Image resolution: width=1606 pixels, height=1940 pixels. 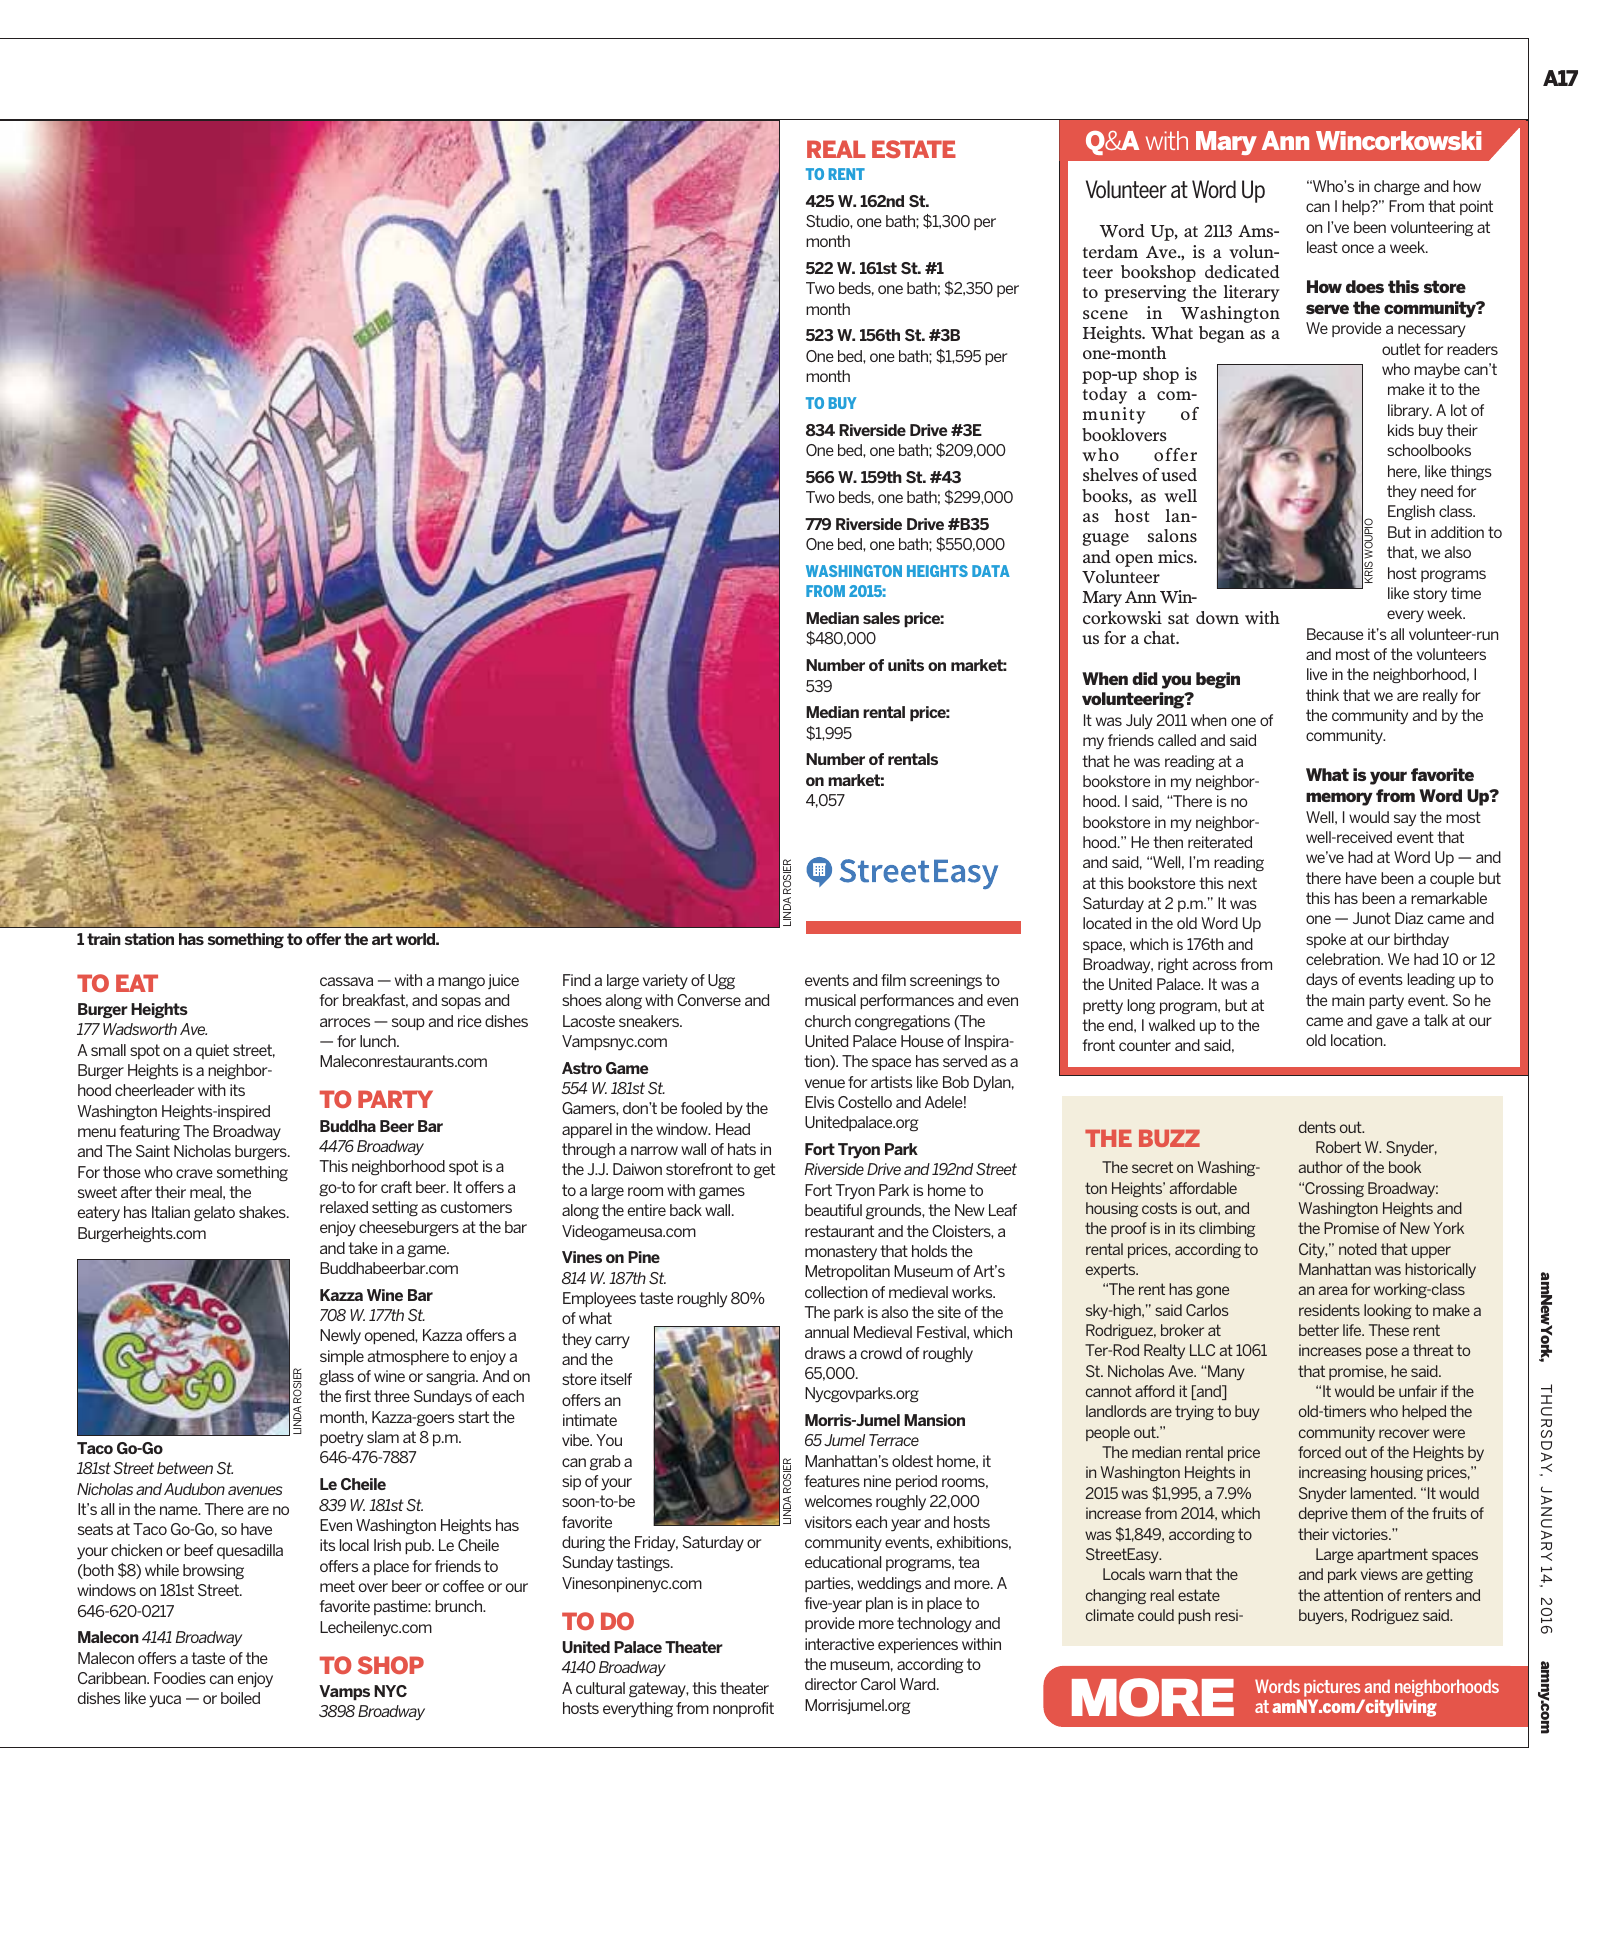 What do you see at coordinates (240, 1698) in the document?
I see `boiled` at bounding box center [240, 1698].
